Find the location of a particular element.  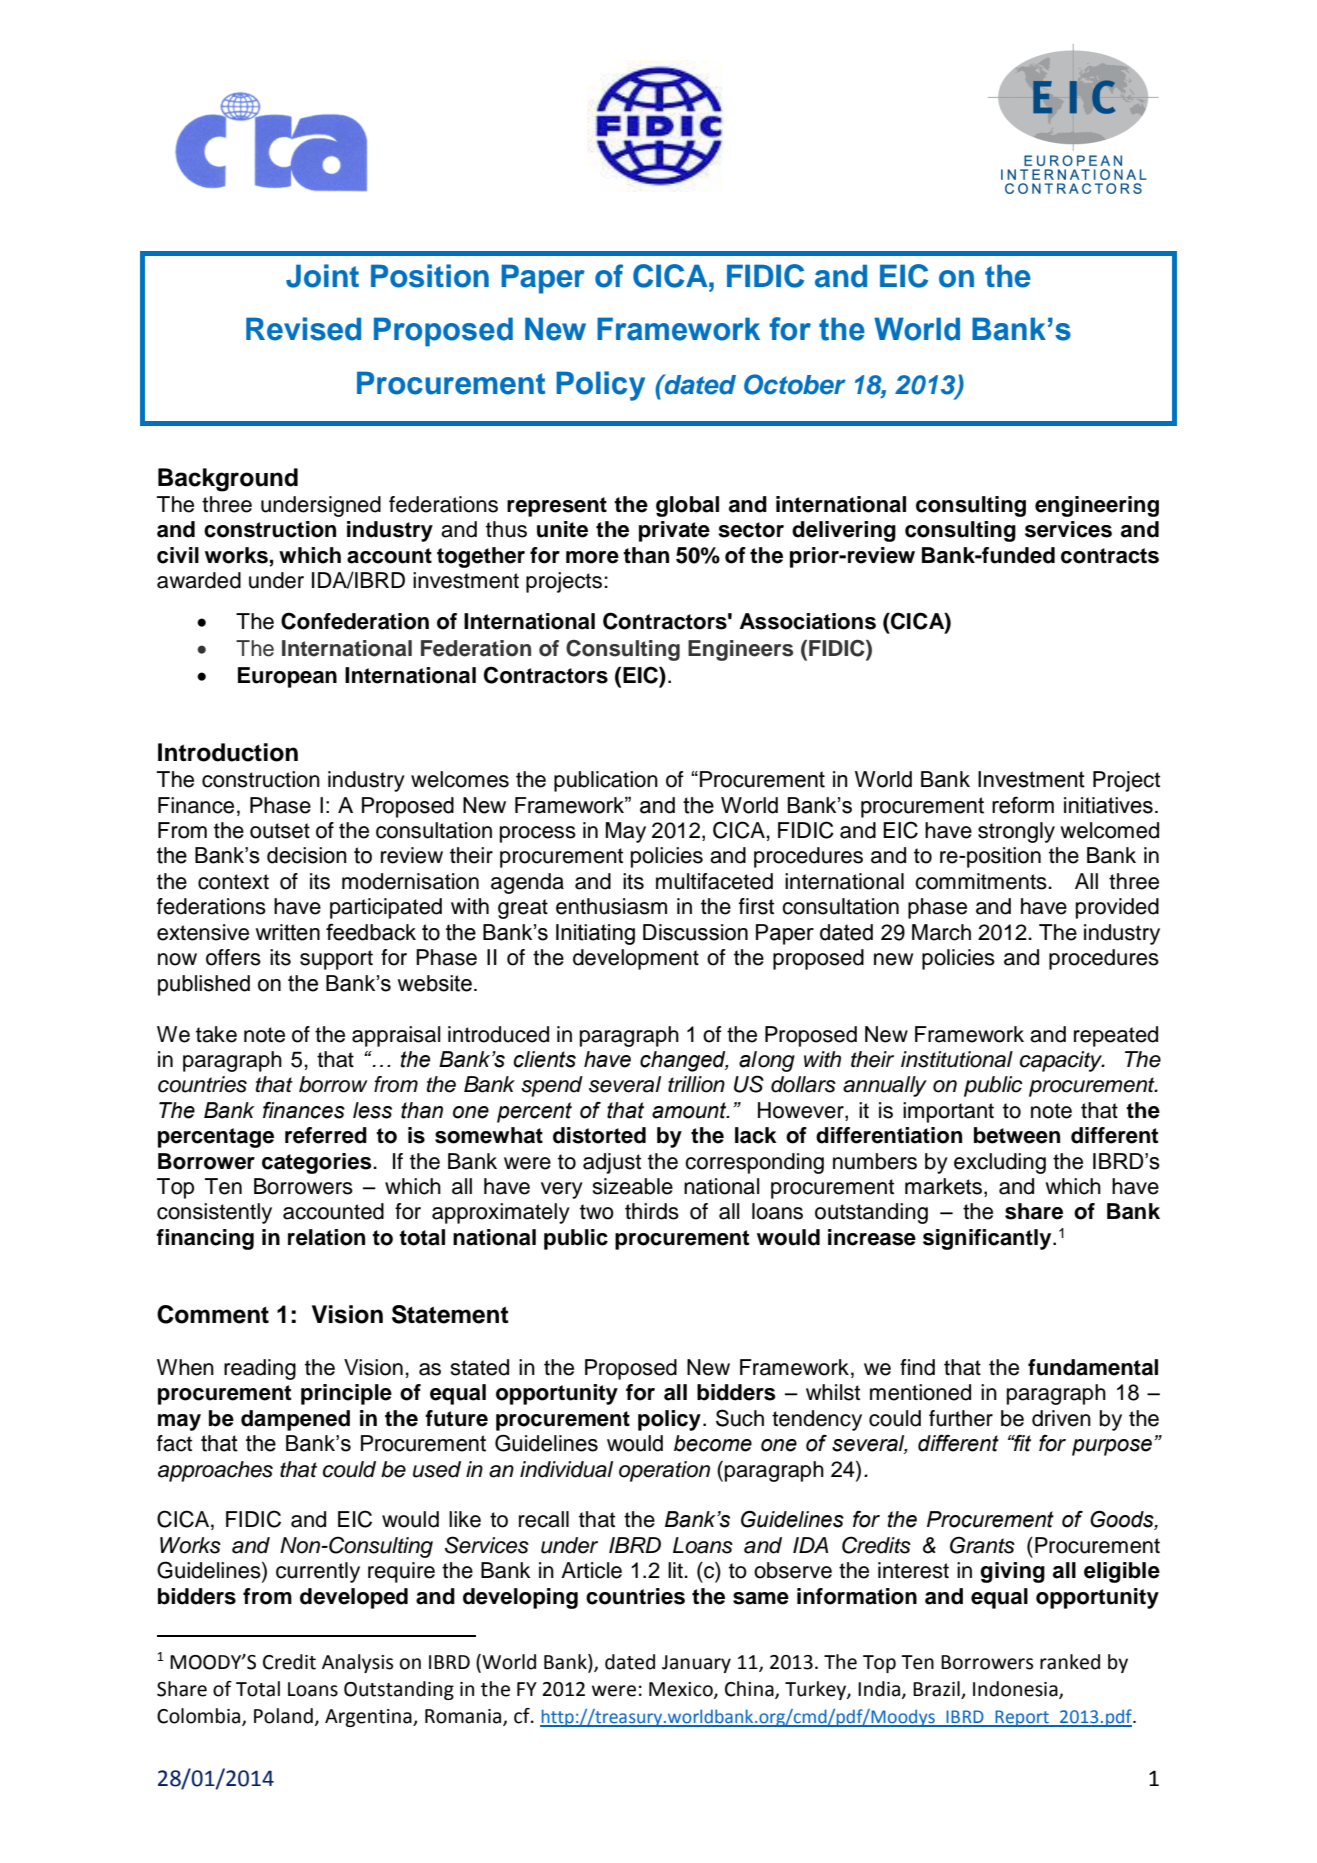

engineering is located at coordinates (1097, 506).
